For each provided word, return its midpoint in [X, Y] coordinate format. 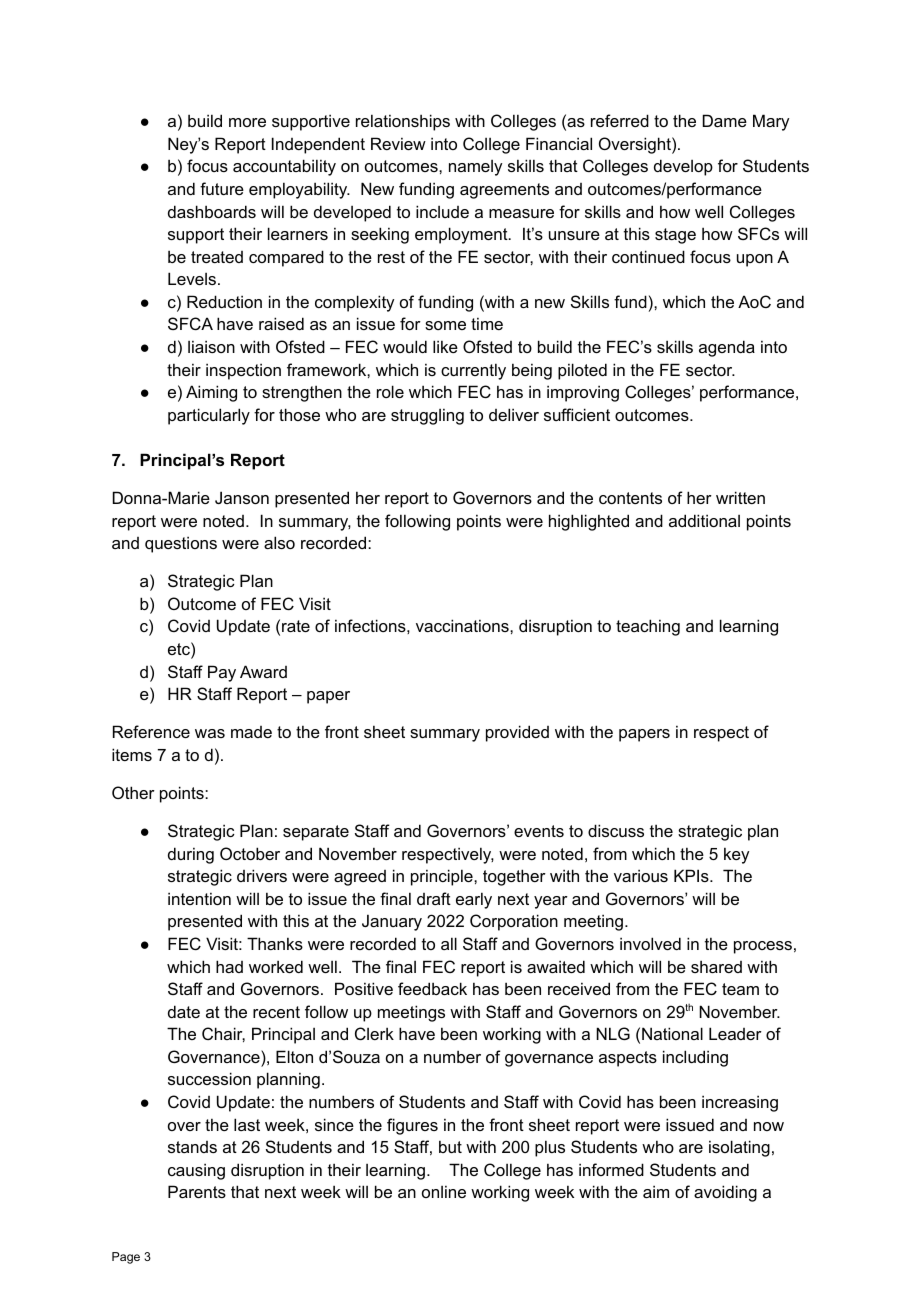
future [222, 188]
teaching [648, 627]
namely [475, 168]
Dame [725, 120]
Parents [197, 1191]
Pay [222, 673]
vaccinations [463, 625]
